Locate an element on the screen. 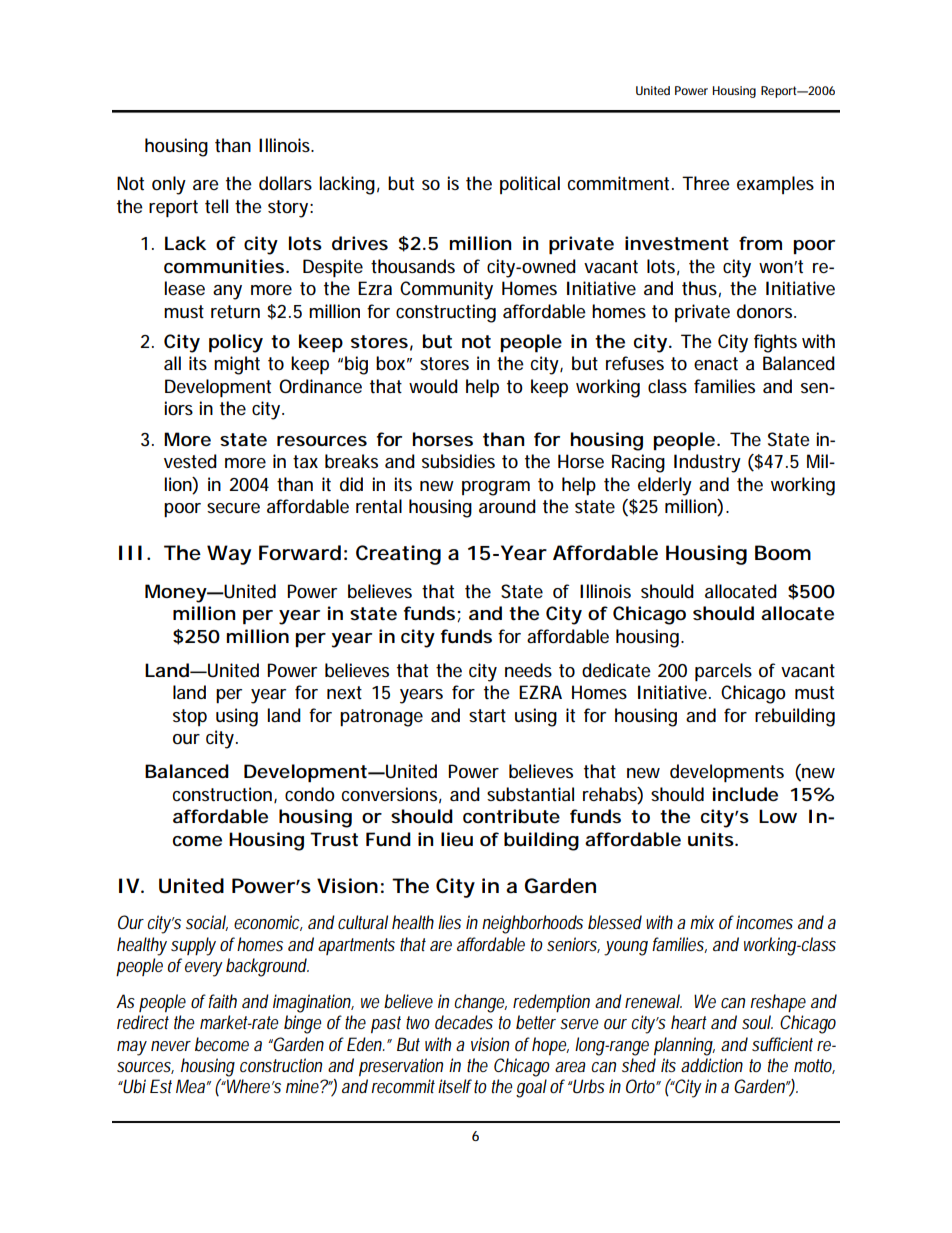 This screenshot has height=1233, width=952. political is located at coordinates (530, 185).
